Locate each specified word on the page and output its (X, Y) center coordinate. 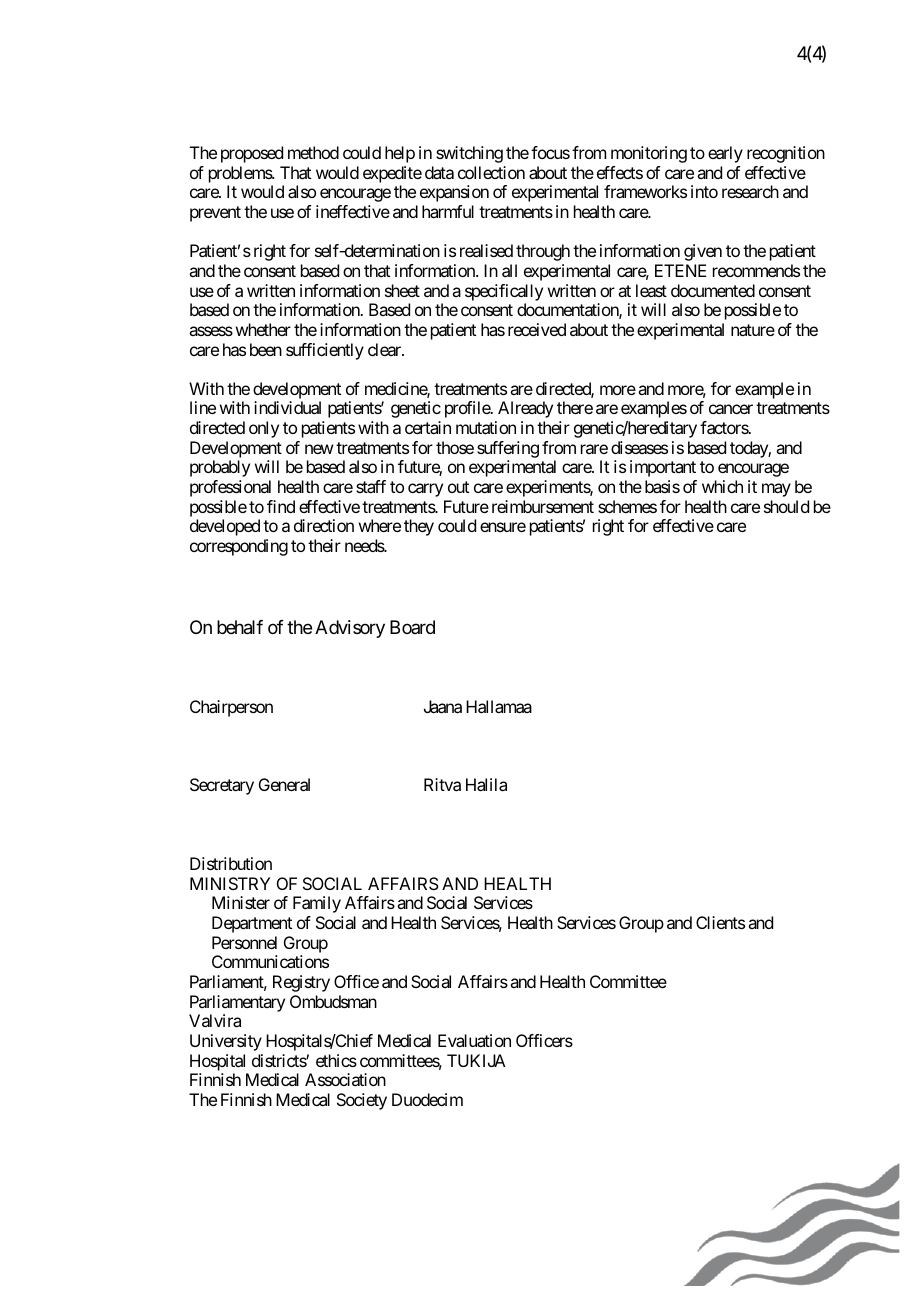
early (725, 154)
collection (491, 172)
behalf (240, 627)
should (786, 506)
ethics (336, 1060)
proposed (252, 154)
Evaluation (474, 1040)
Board (412, 627)
